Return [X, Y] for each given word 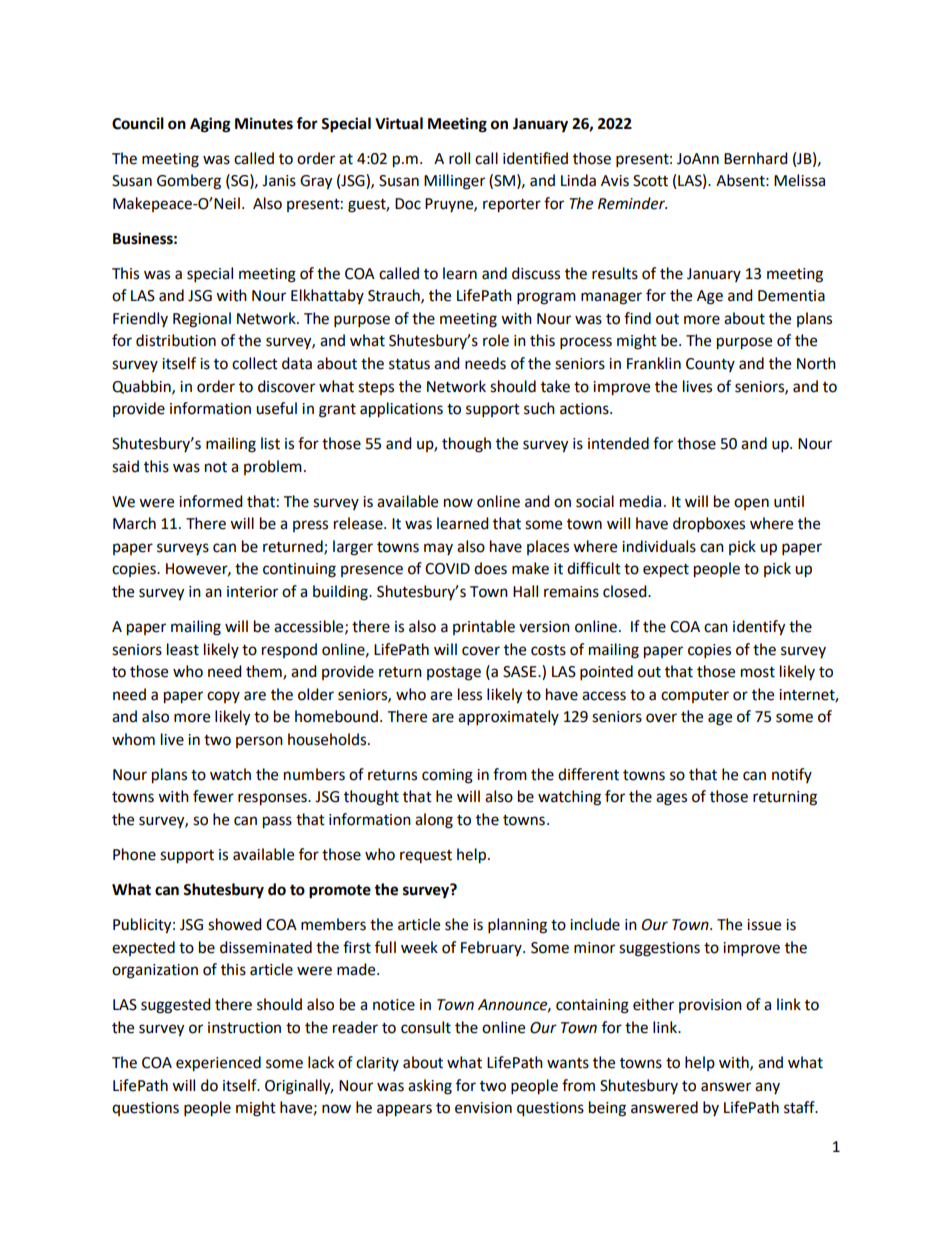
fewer [213, 796]
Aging [210, 125]
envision [483, 1108]
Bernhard [756, 158]
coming [447, 776]
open [751, 504]
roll [459, 158]
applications [401, 410]
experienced [218, 1064]
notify [792, 775]
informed [211, 501]
